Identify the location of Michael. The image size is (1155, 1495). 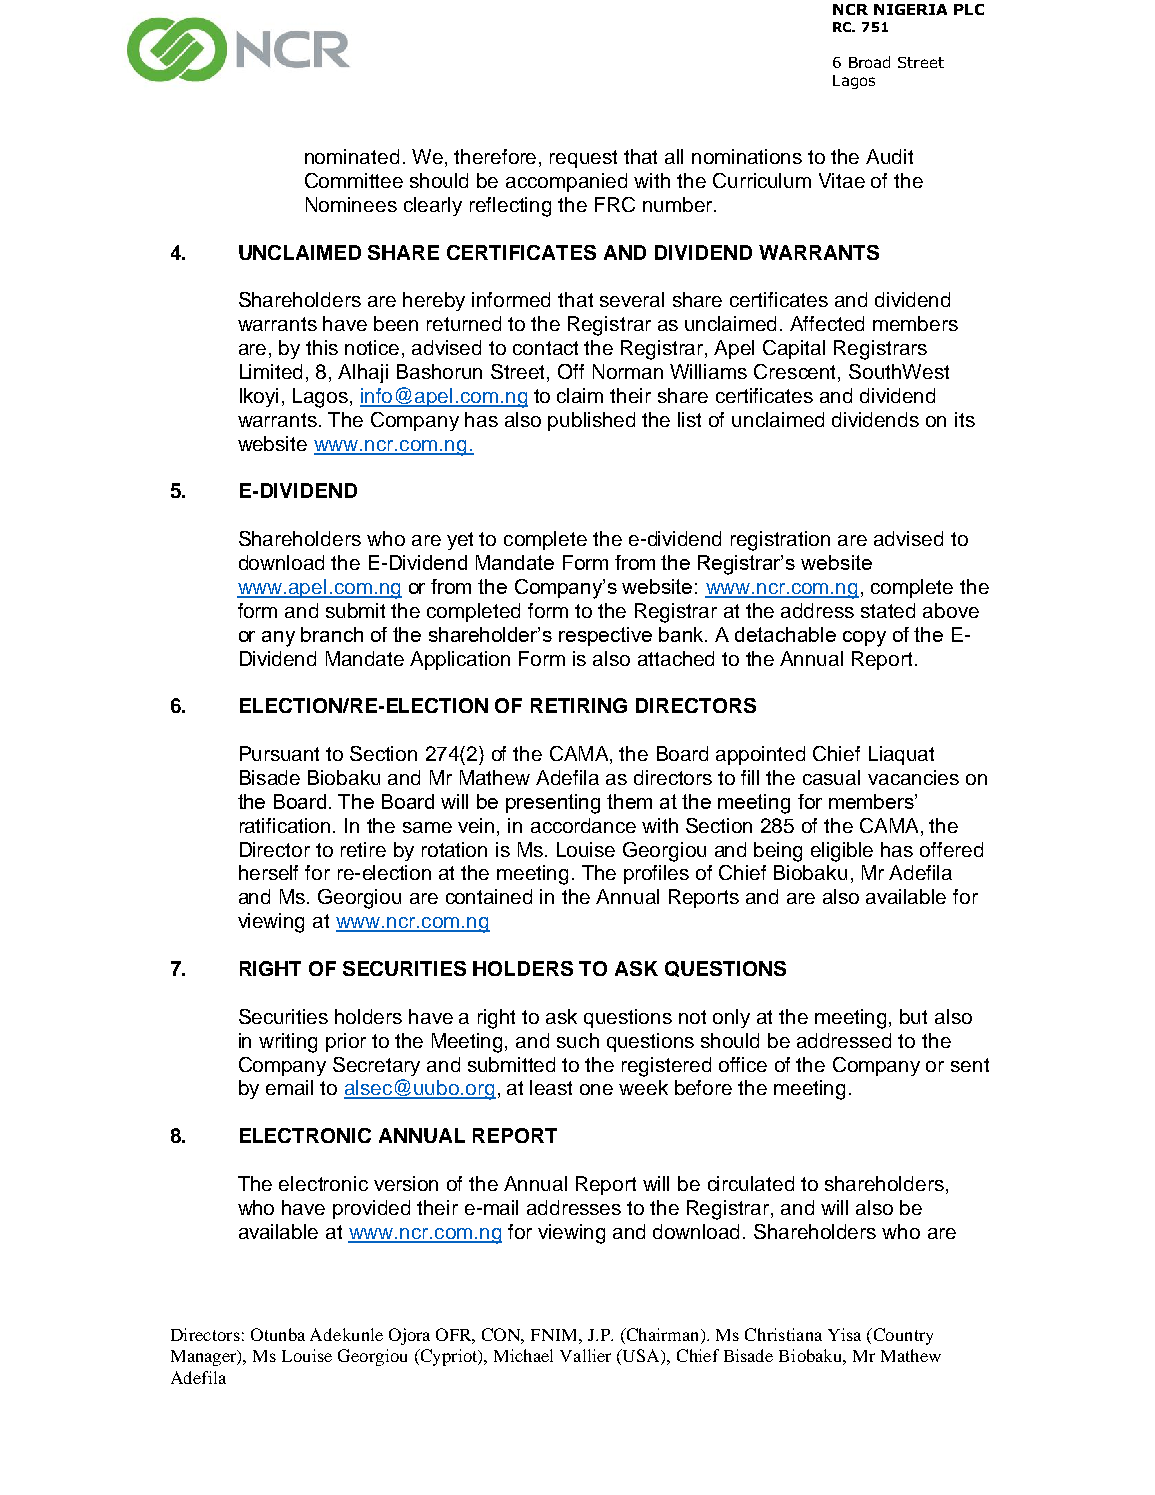
(523, 1355).
